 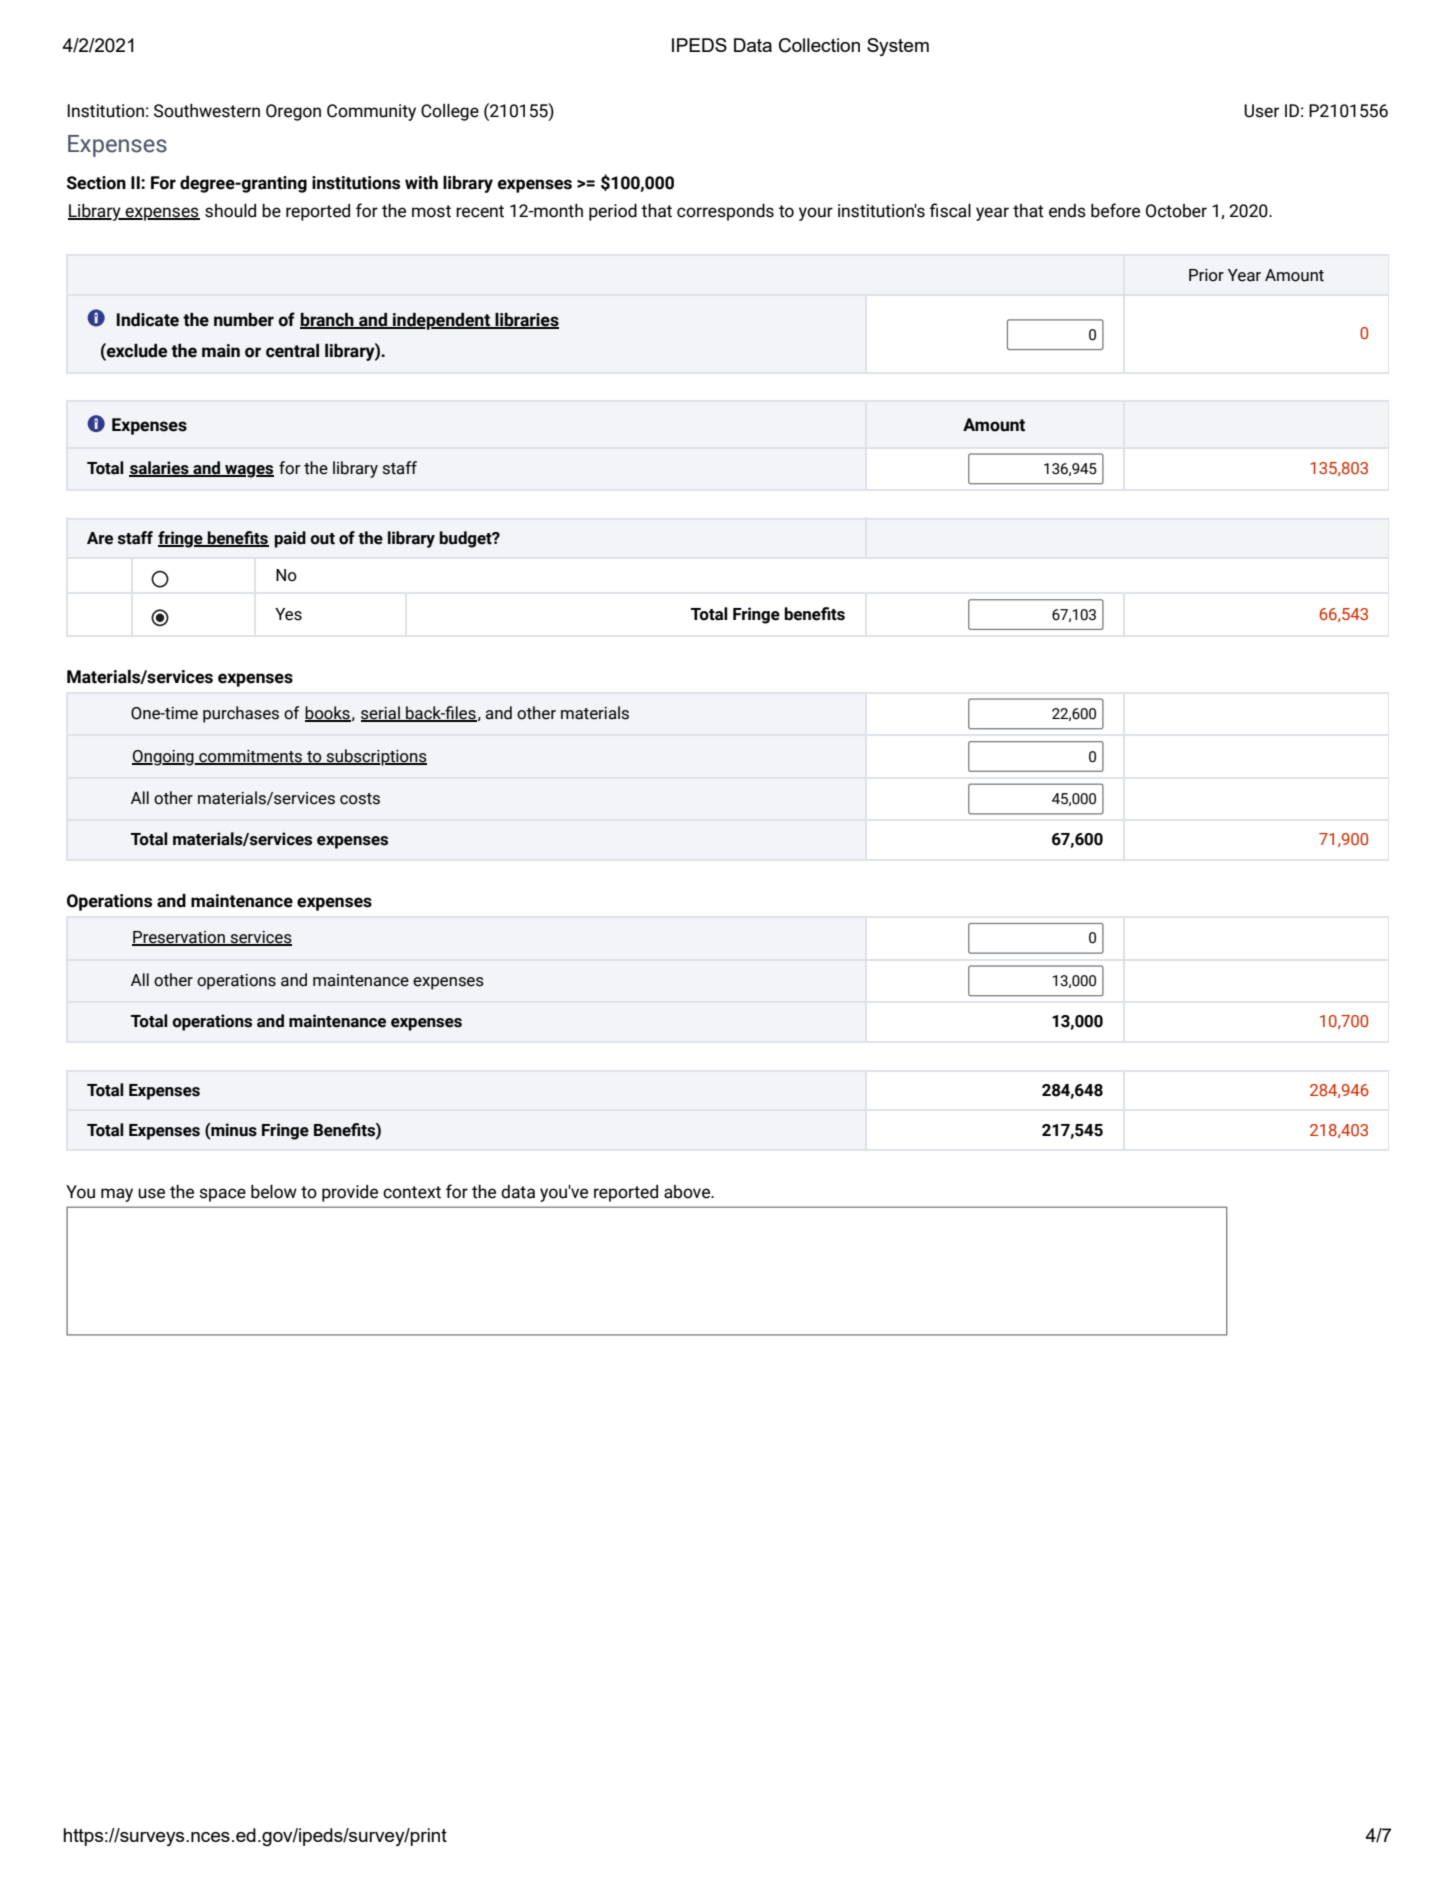 What do you see at coordinates (381, 714) in the screenshot?
I see `serial` at bounding box center [381, 714].
